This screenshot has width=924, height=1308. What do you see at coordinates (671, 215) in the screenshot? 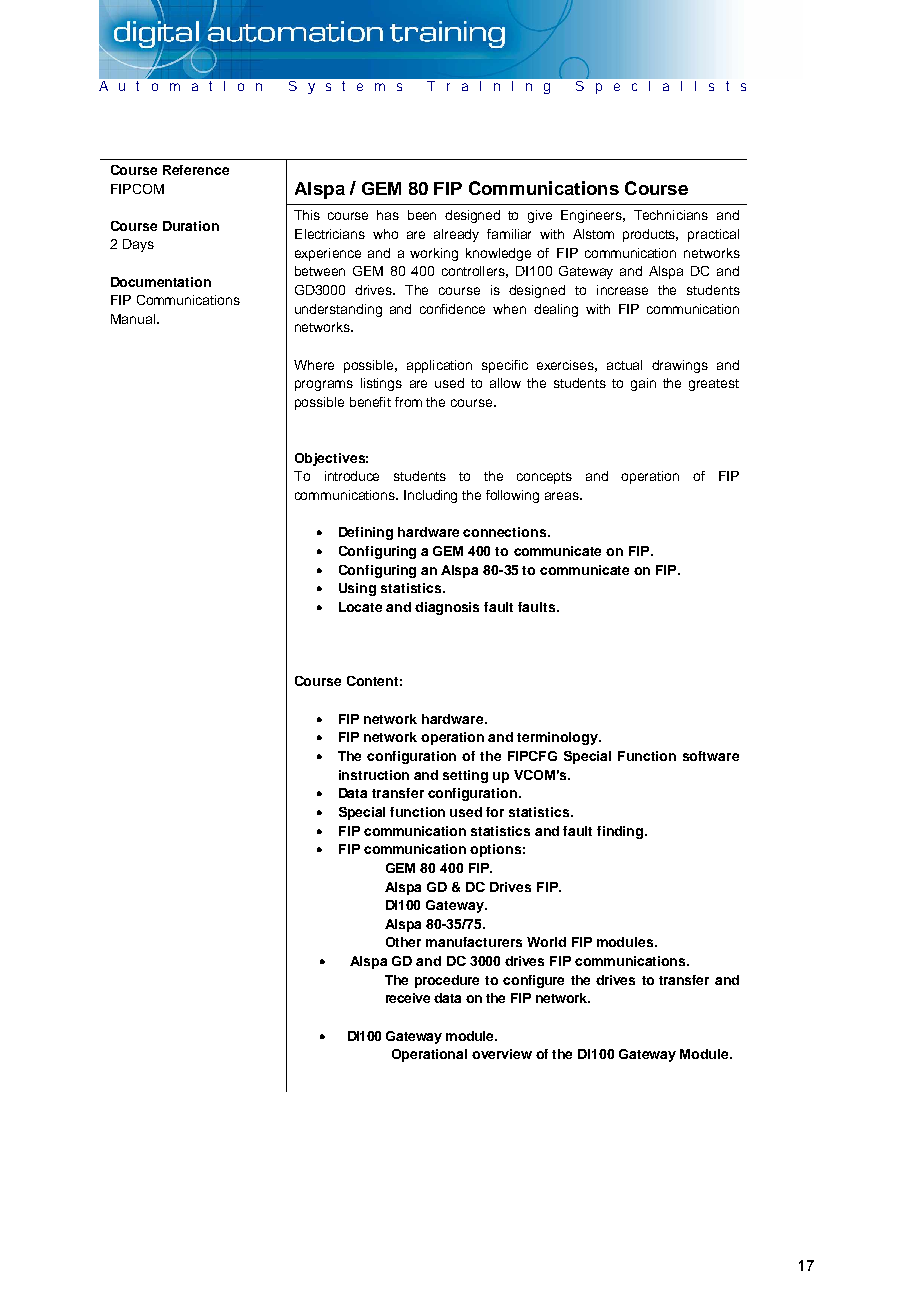
I see `Technicians` at bounding box center [671, 215].
